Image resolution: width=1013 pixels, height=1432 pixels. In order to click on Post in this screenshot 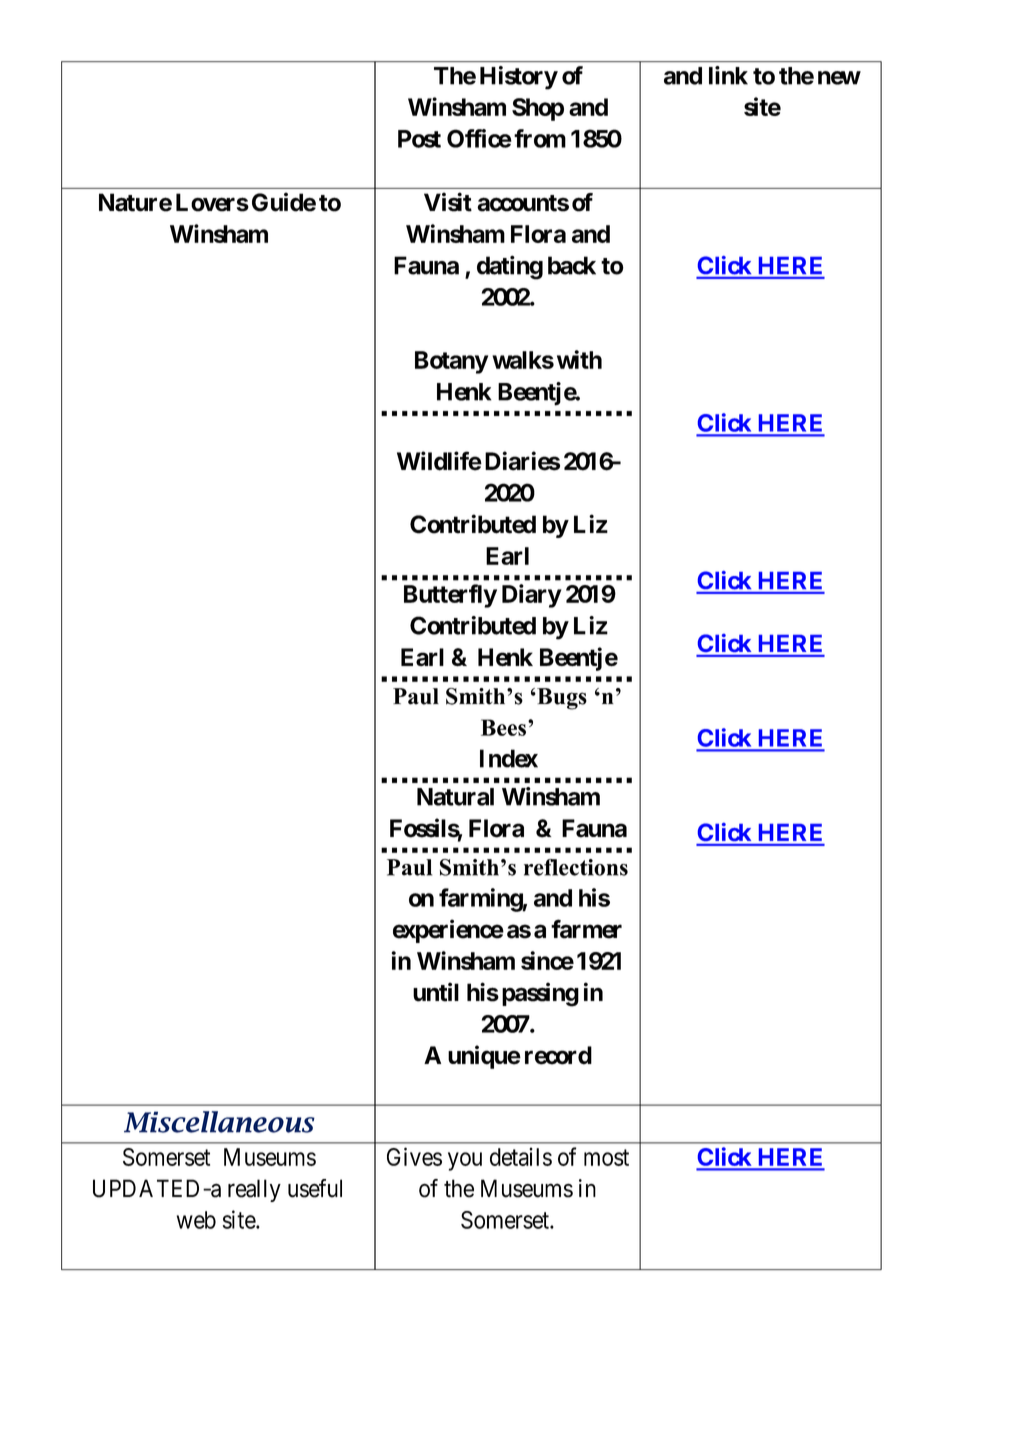, I will do `click(419, 139)`.
